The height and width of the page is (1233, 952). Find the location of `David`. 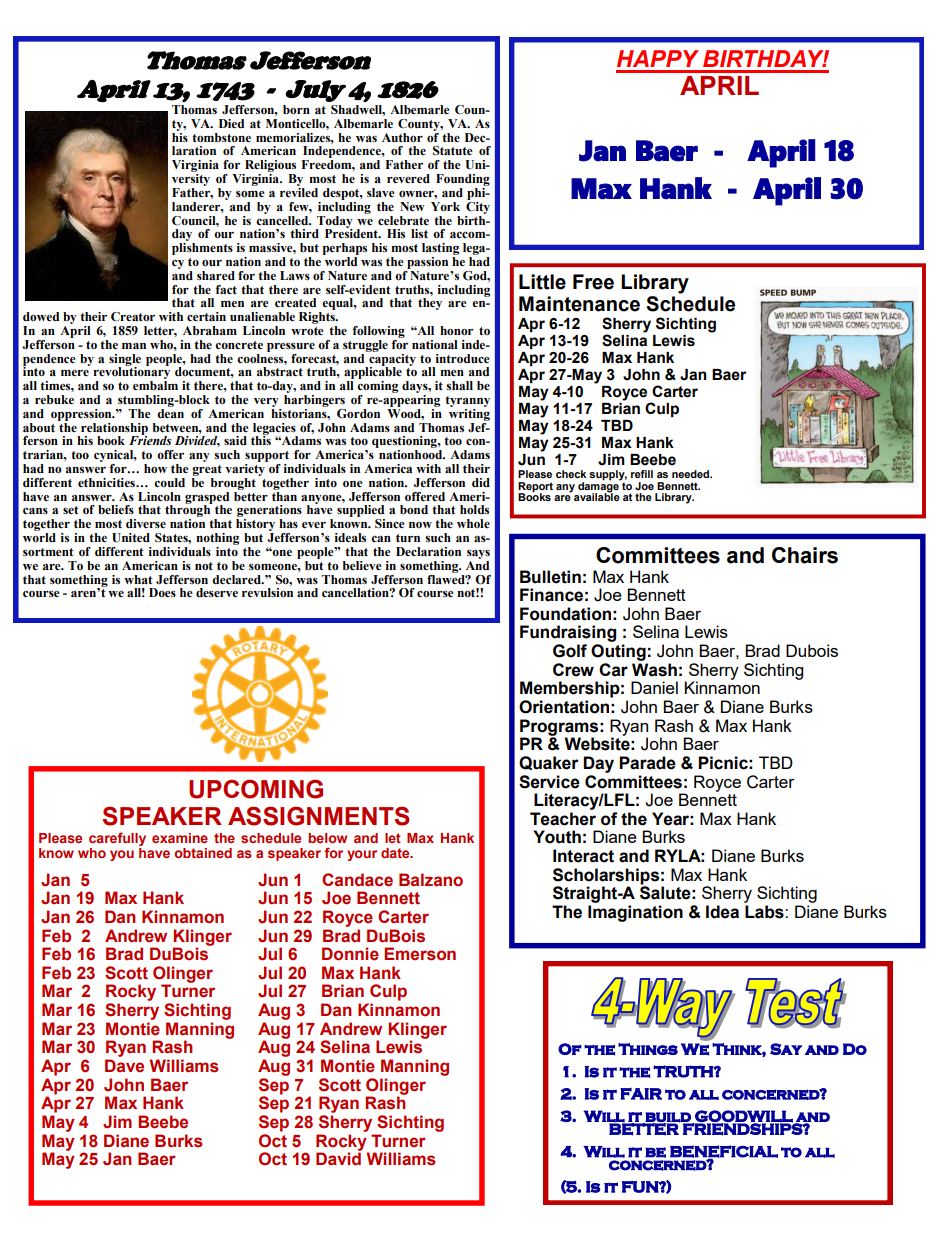

David is located at coordinates (339, 1158).
